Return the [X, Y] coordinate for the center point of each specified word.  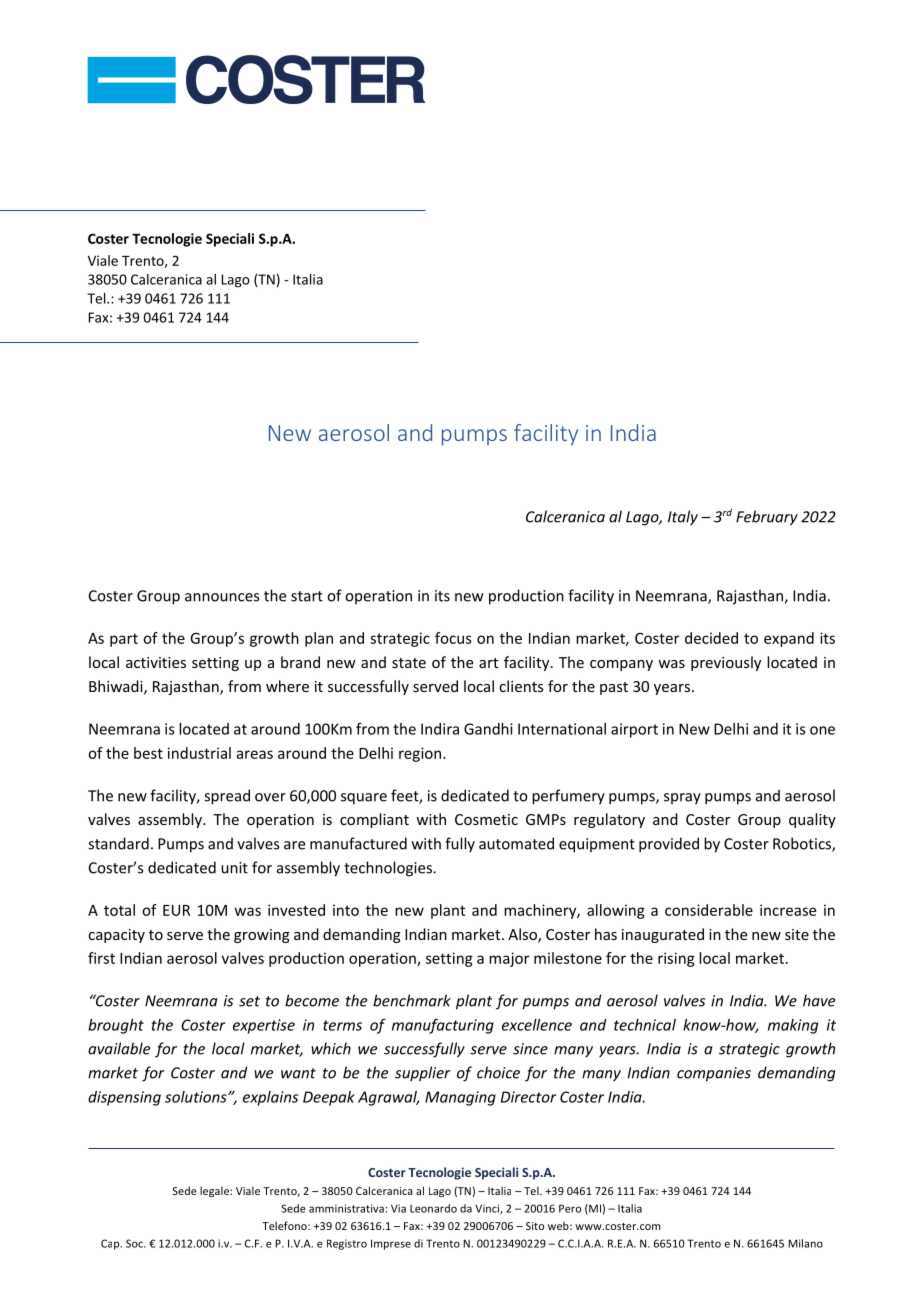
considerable [709, 910]
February [767, 518]
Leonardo [433, 1208]
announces [222, 597]
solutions [197, 1097]
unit [234, 868]
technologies [389, 869]
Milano [805, 1243]
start [307, 596]
